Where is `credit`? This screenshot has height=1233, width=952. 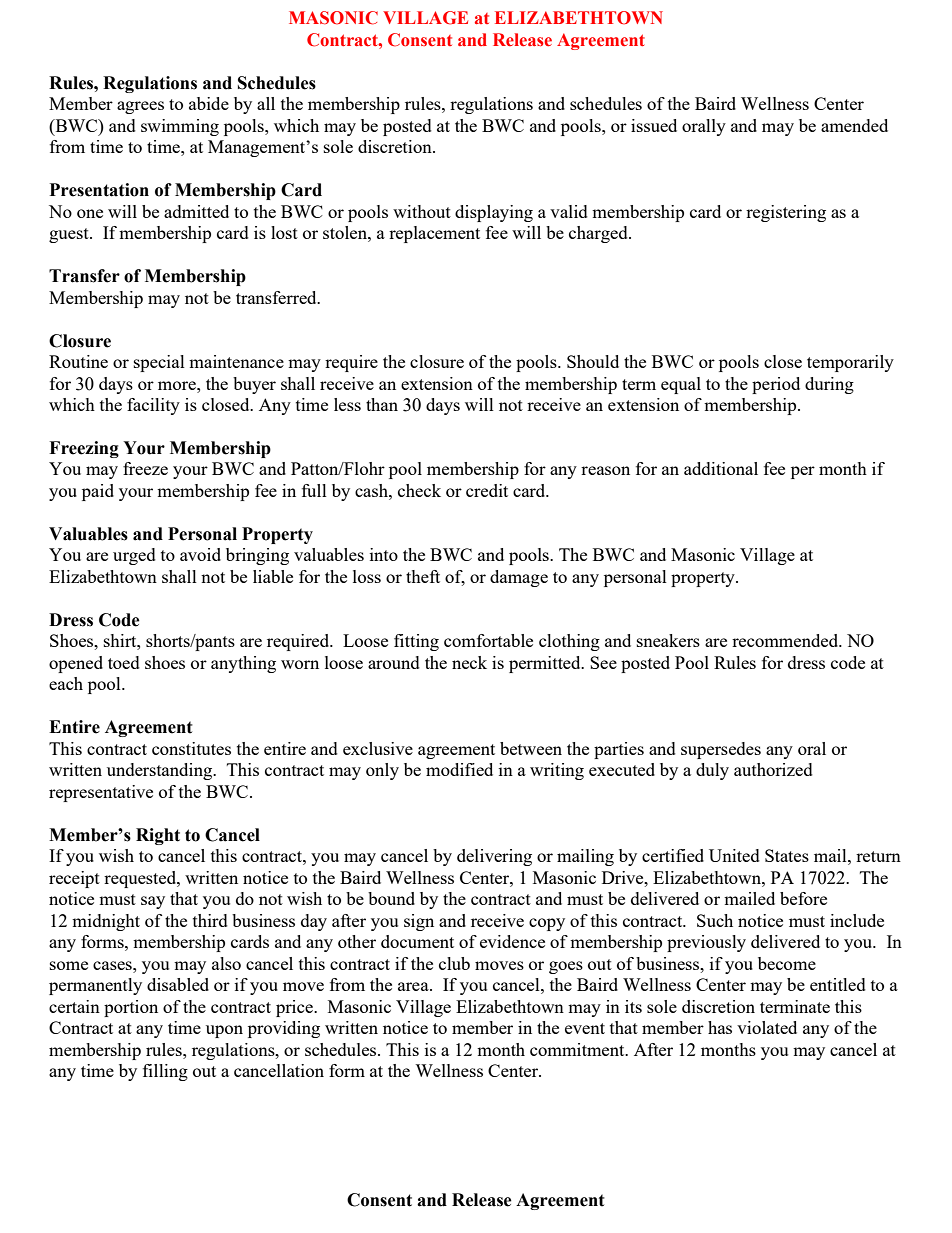
credit is located at coordinates (487, 490).
